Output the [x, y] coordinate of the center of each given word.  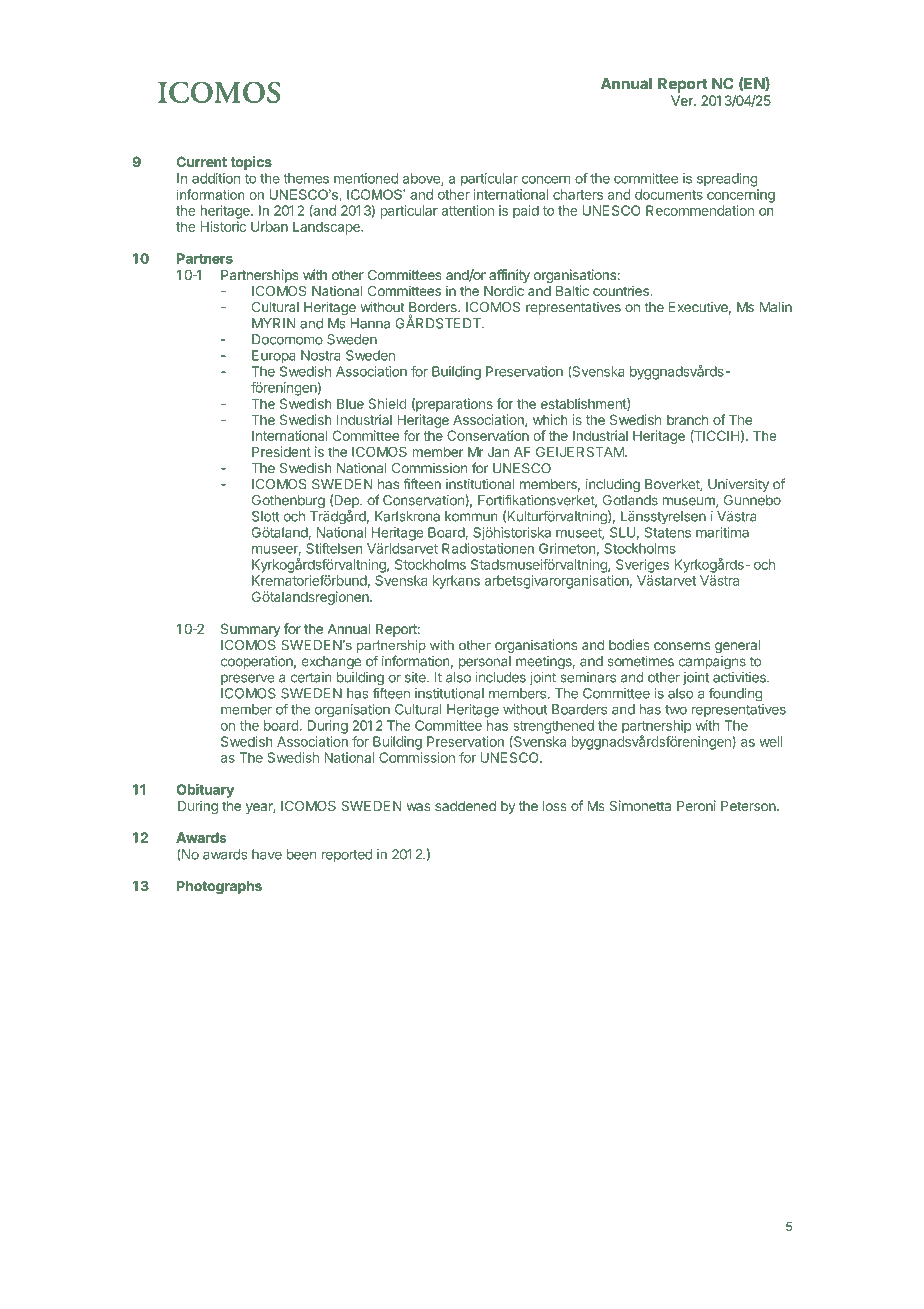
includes [500, 677]
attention [467, 210]
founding [735, 694]
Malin [776, 307]
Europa [274, 357]
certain [311, 677]
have [267, 854]
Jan [498, 452]
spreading [727, 180]
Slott [266, 516]
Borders [434, 308]
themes [306, 178]
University [738, 485]
